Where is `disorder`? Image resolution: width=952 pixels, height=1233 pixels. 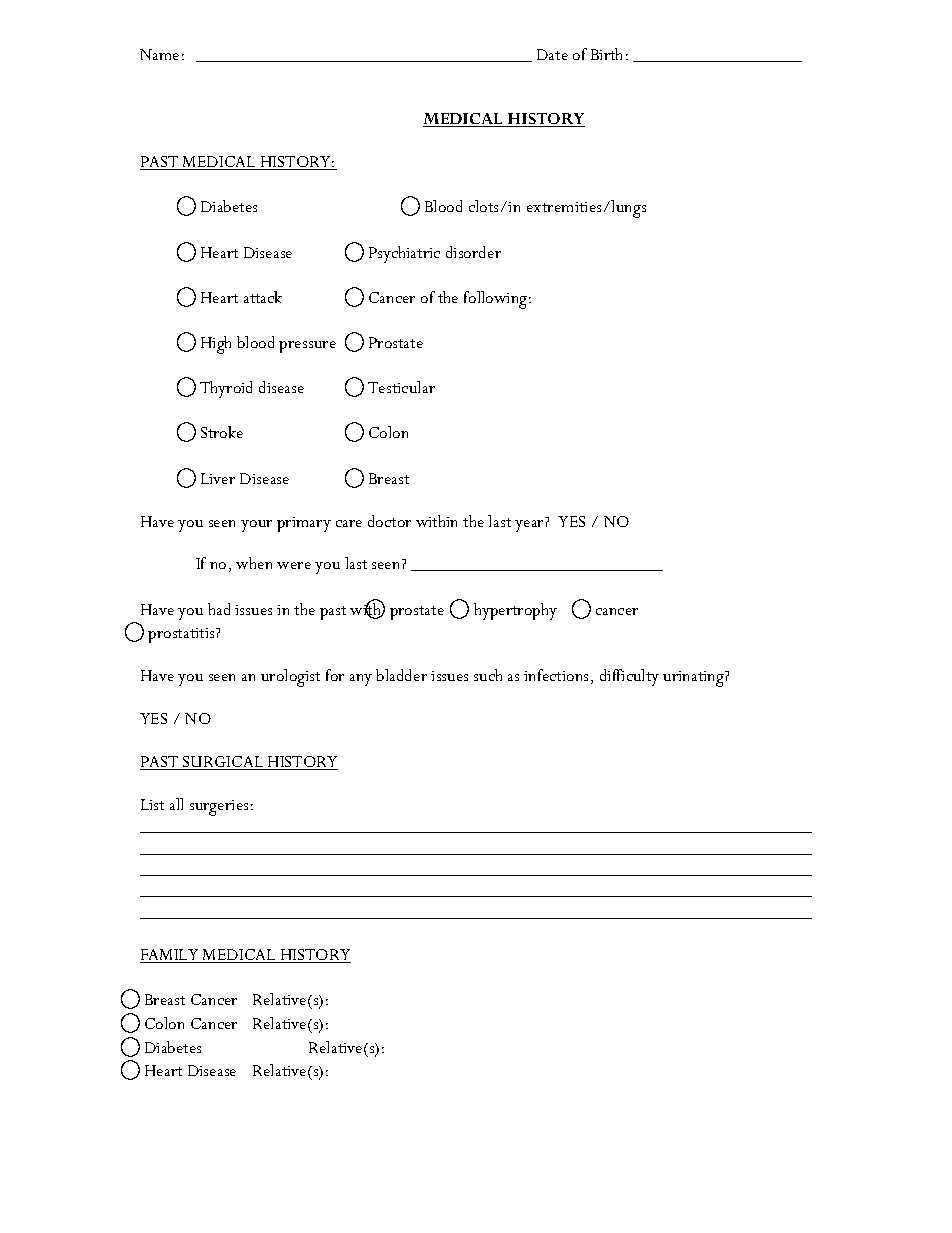 disorder is located at coordinates (473, 252).
